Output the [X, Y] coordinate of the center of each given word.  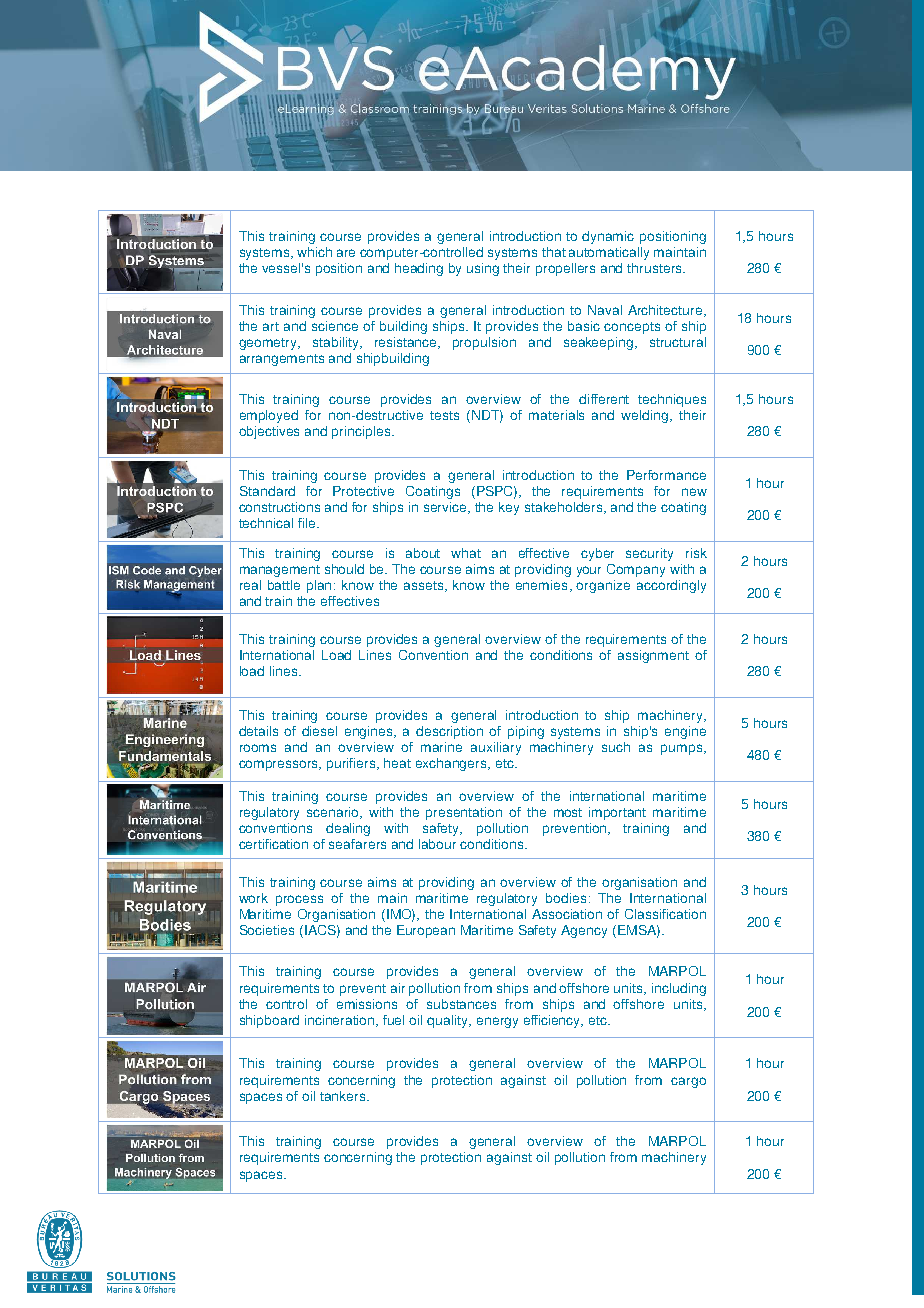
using [483, 269]
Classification [665, 914]
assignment [653, 656]
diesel [319, 731]
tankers [344, 1096]
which [314, 252]
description [449, 732]
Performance [666, 475]
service [447, 508]
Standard [267, 491]
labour [437, 844]
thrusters [655, 268]
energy [497, 1022]
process [299, 900]
